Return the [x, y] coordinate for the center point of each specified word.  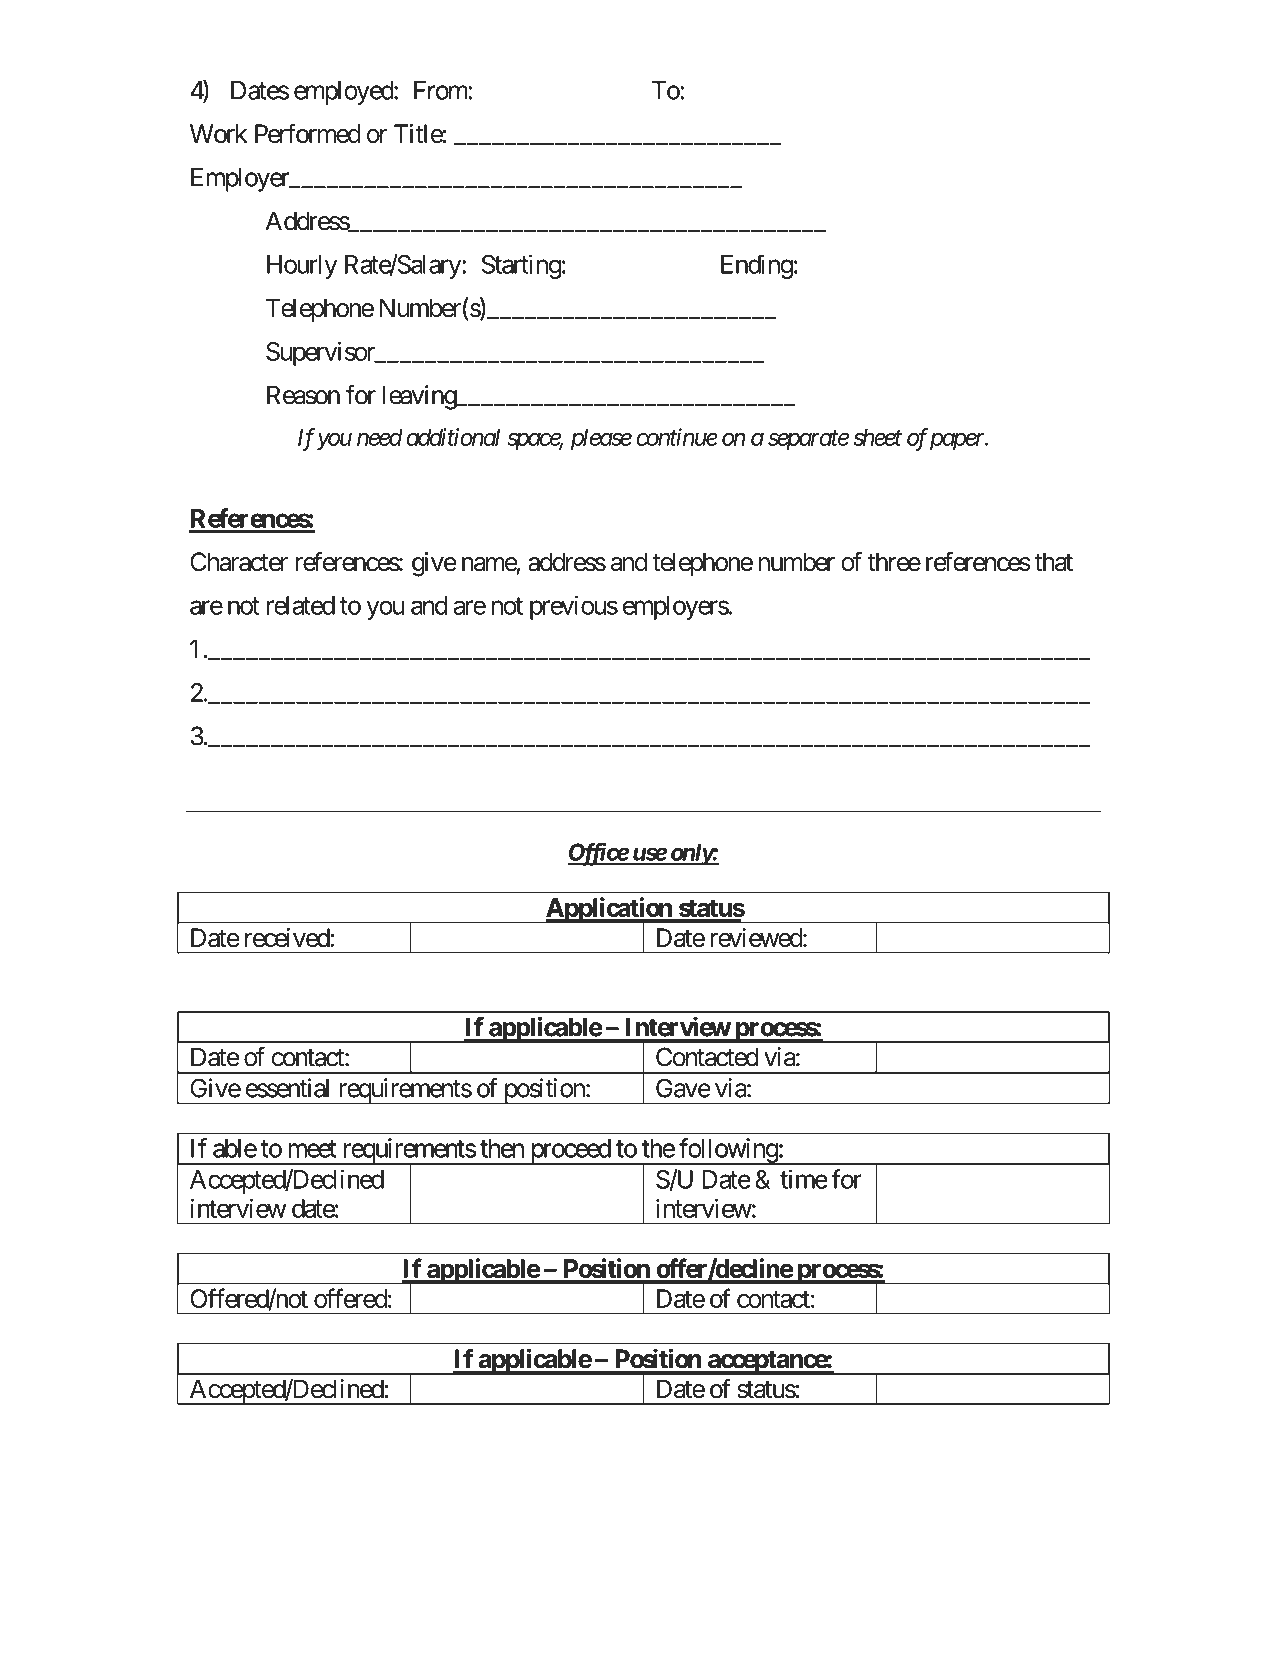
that [1053, 562]
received [288, 937]
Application [608, 910]
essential [287, 1088]
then [502, 1148]
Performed [308, 133]
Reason [303, 395]
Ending [757, 266]
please [601, 440]
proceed [570, 1152]
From [441, 90]
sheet [878, 437]
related [301, 605]
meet [312, 1149]
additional [453, 437]
